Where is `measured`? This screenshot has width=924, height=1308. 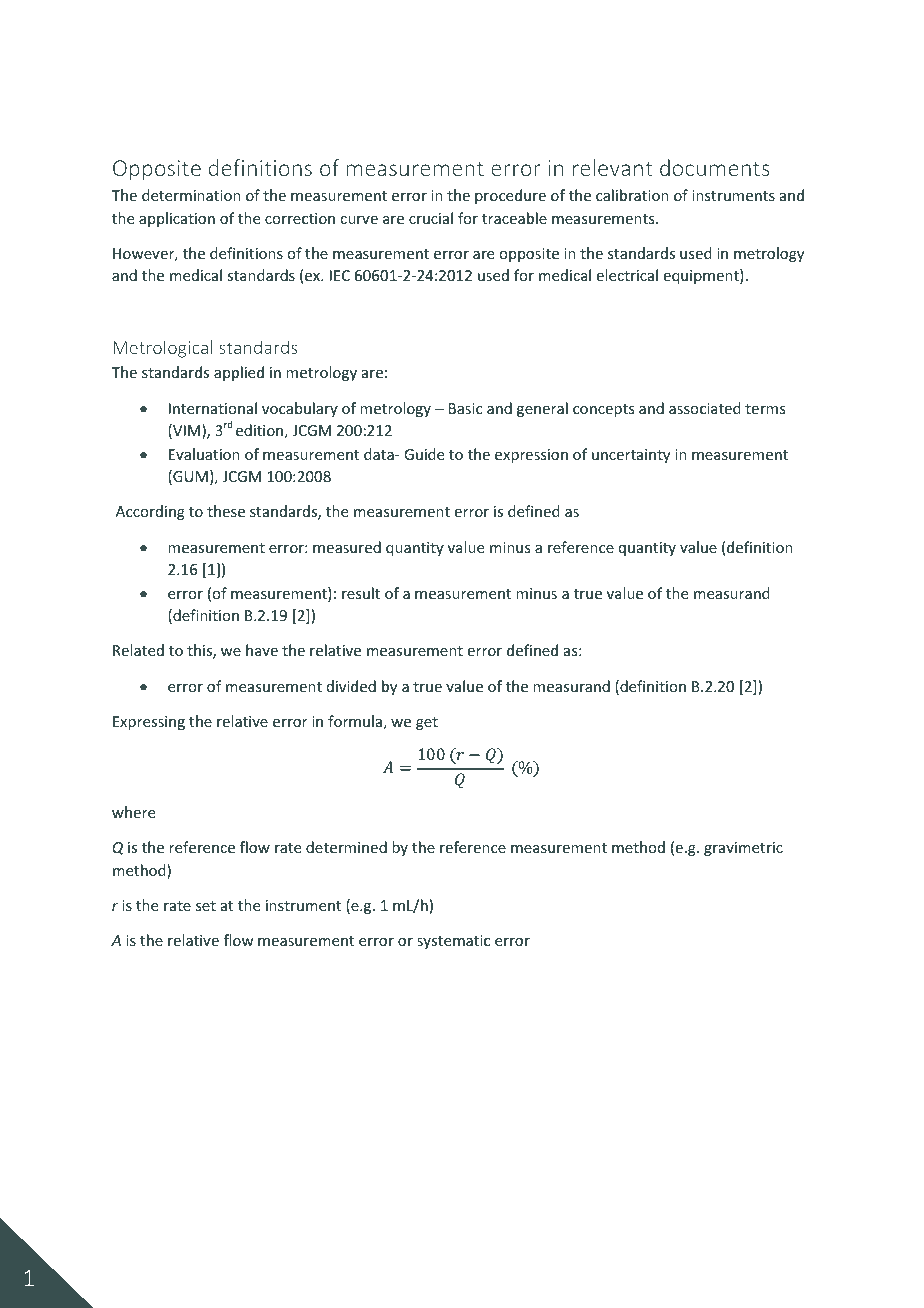 measured is located at coordinates (347, 547).
